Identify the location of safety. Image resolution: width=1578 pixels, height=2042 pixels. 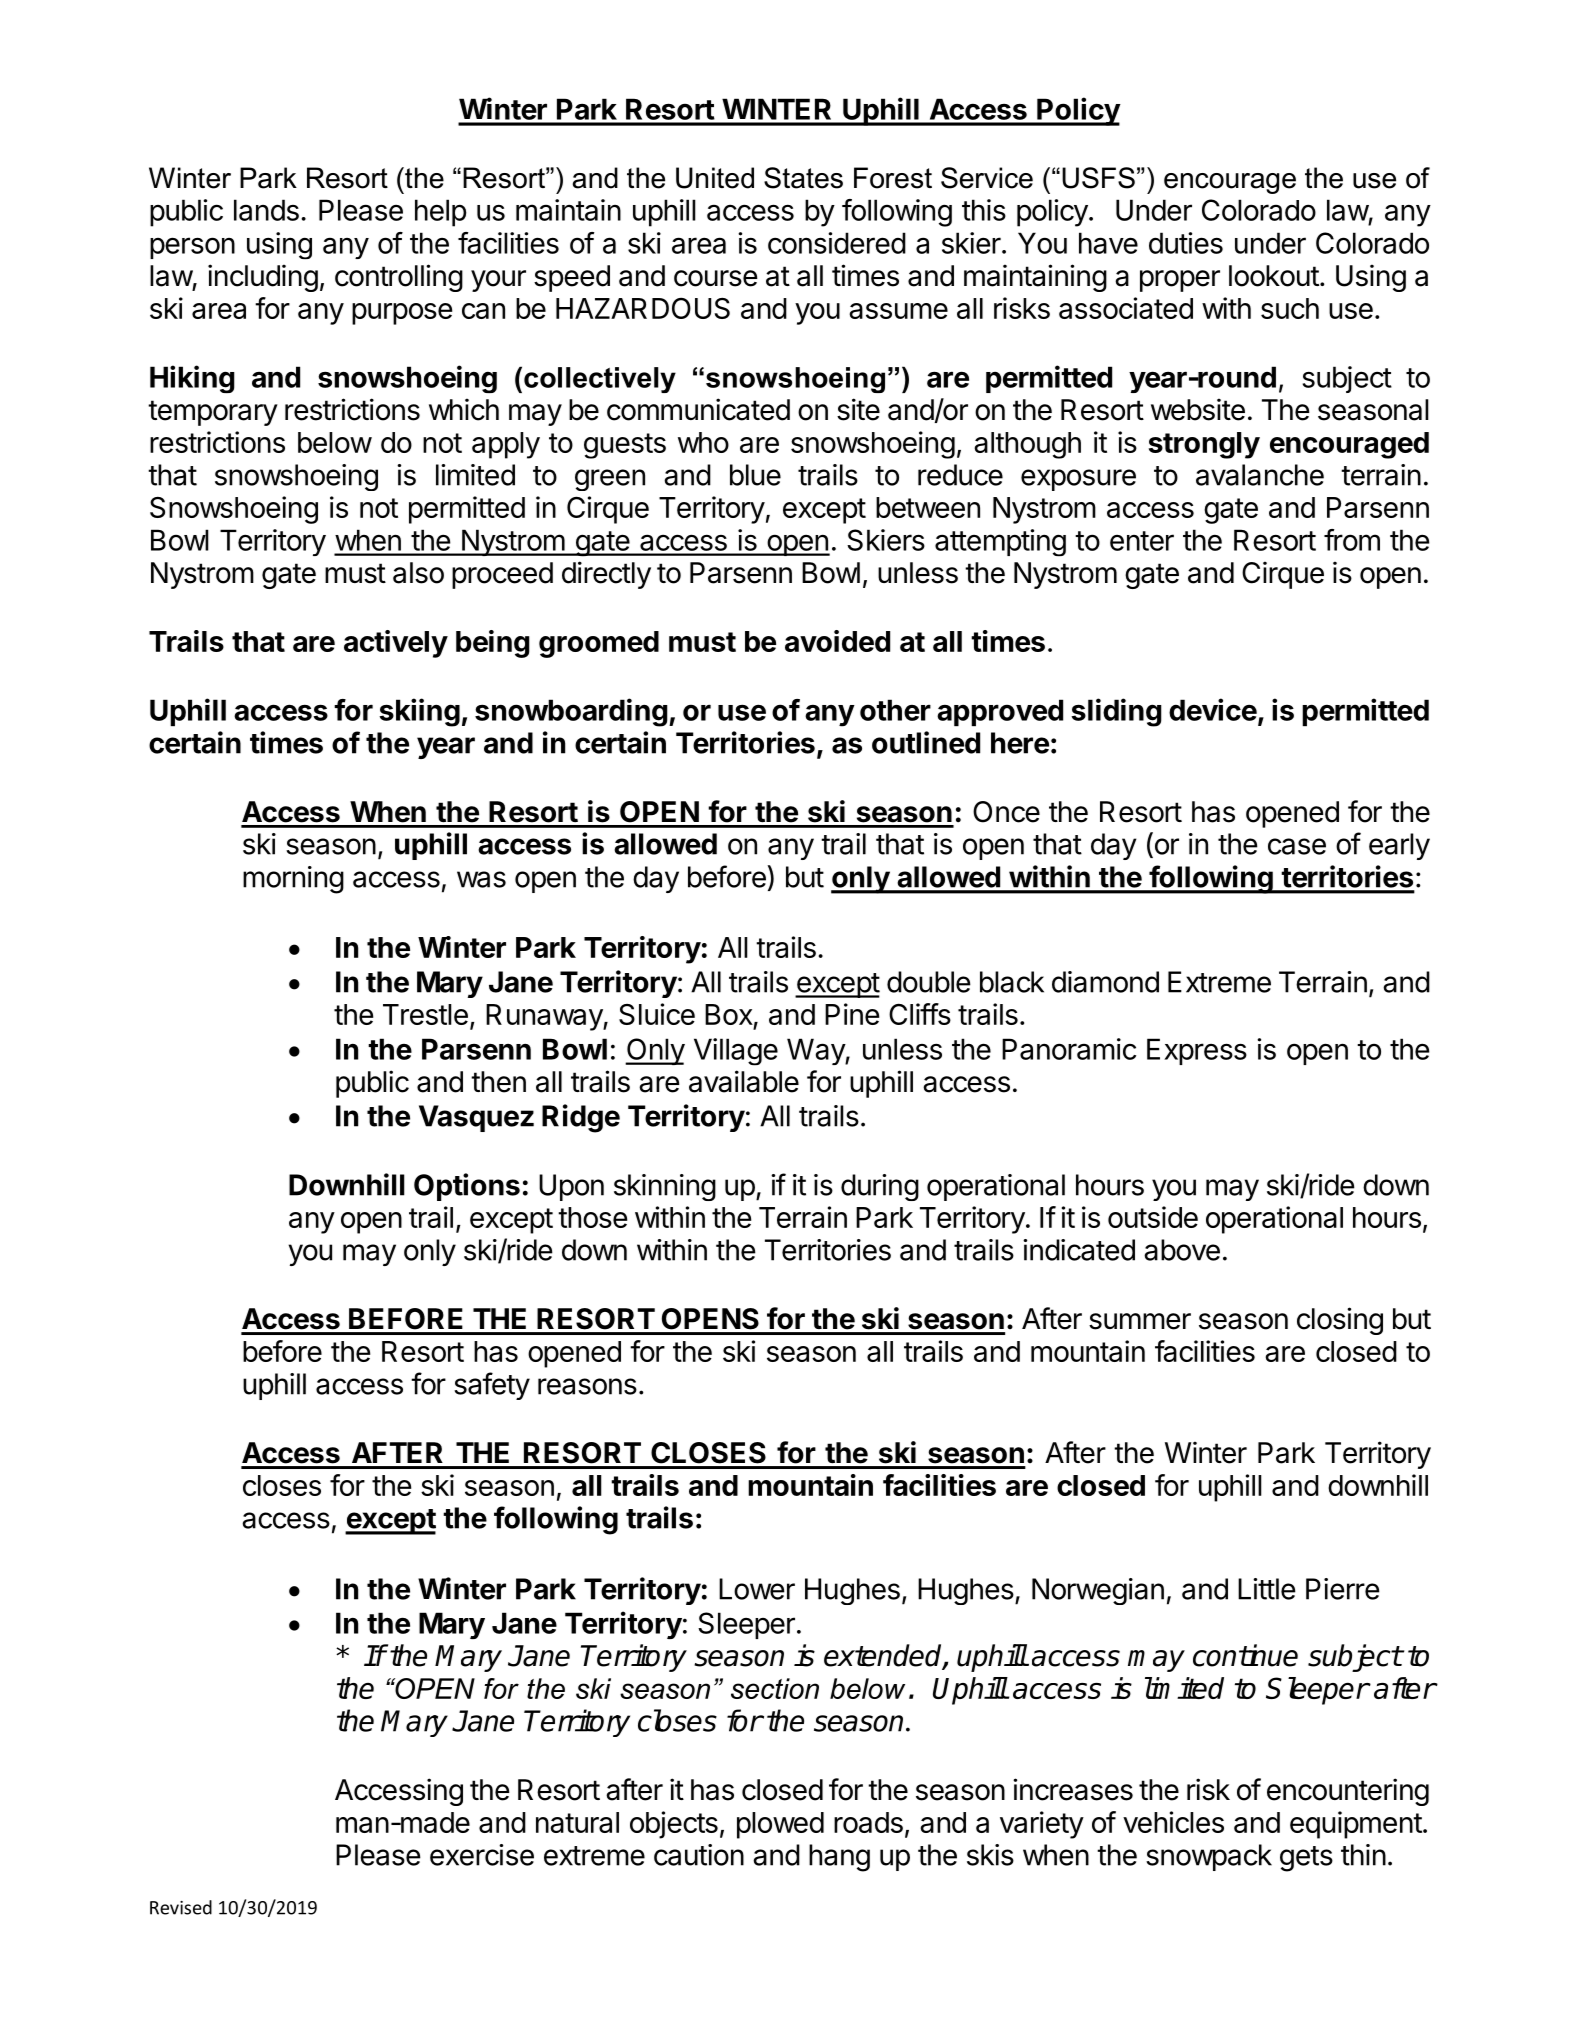
(492, 1386).
